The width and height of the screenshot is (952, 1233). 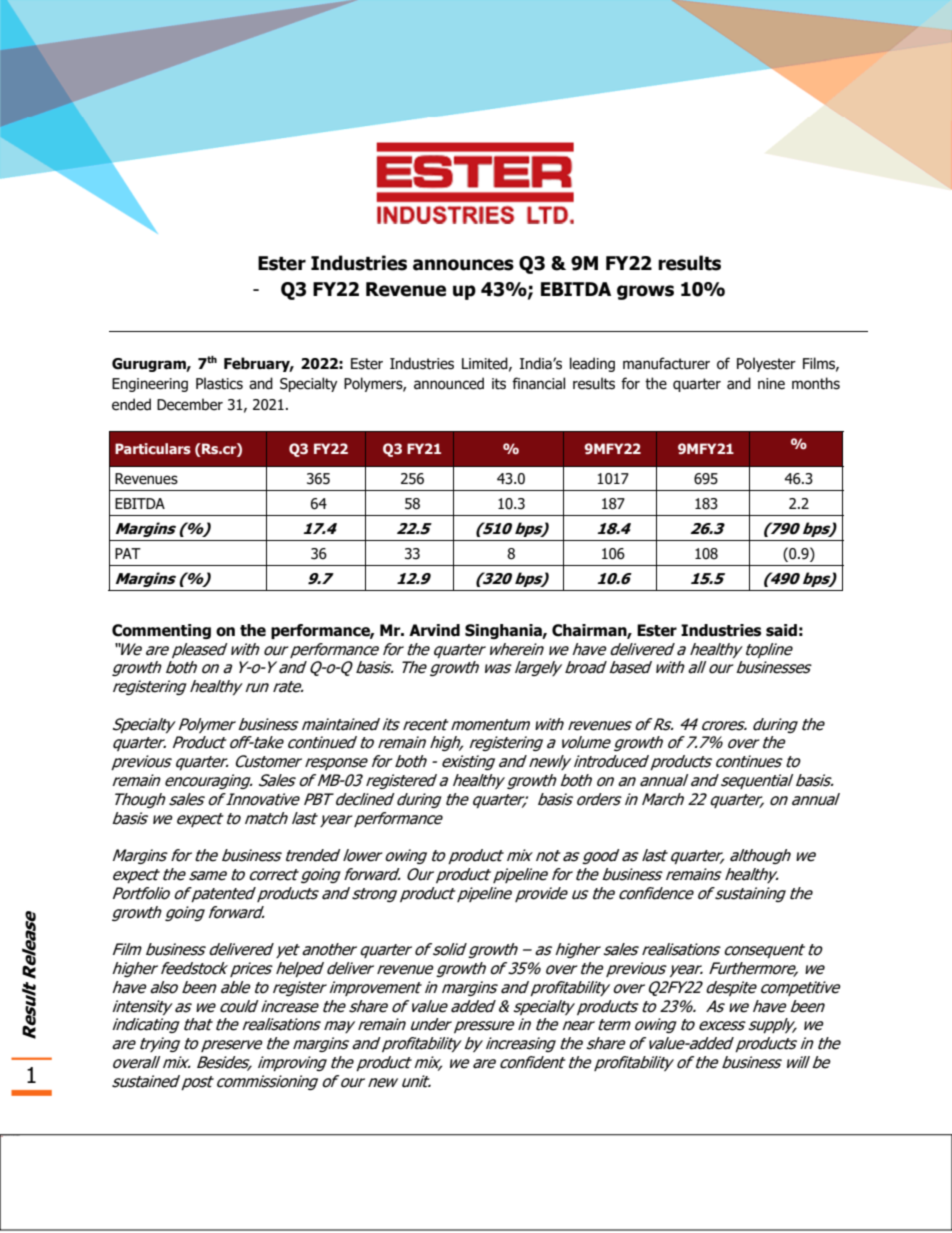 What do you see at coordinates (463, 265) in the screenshot?
I see `announces` at bounding box center [463, 265].
